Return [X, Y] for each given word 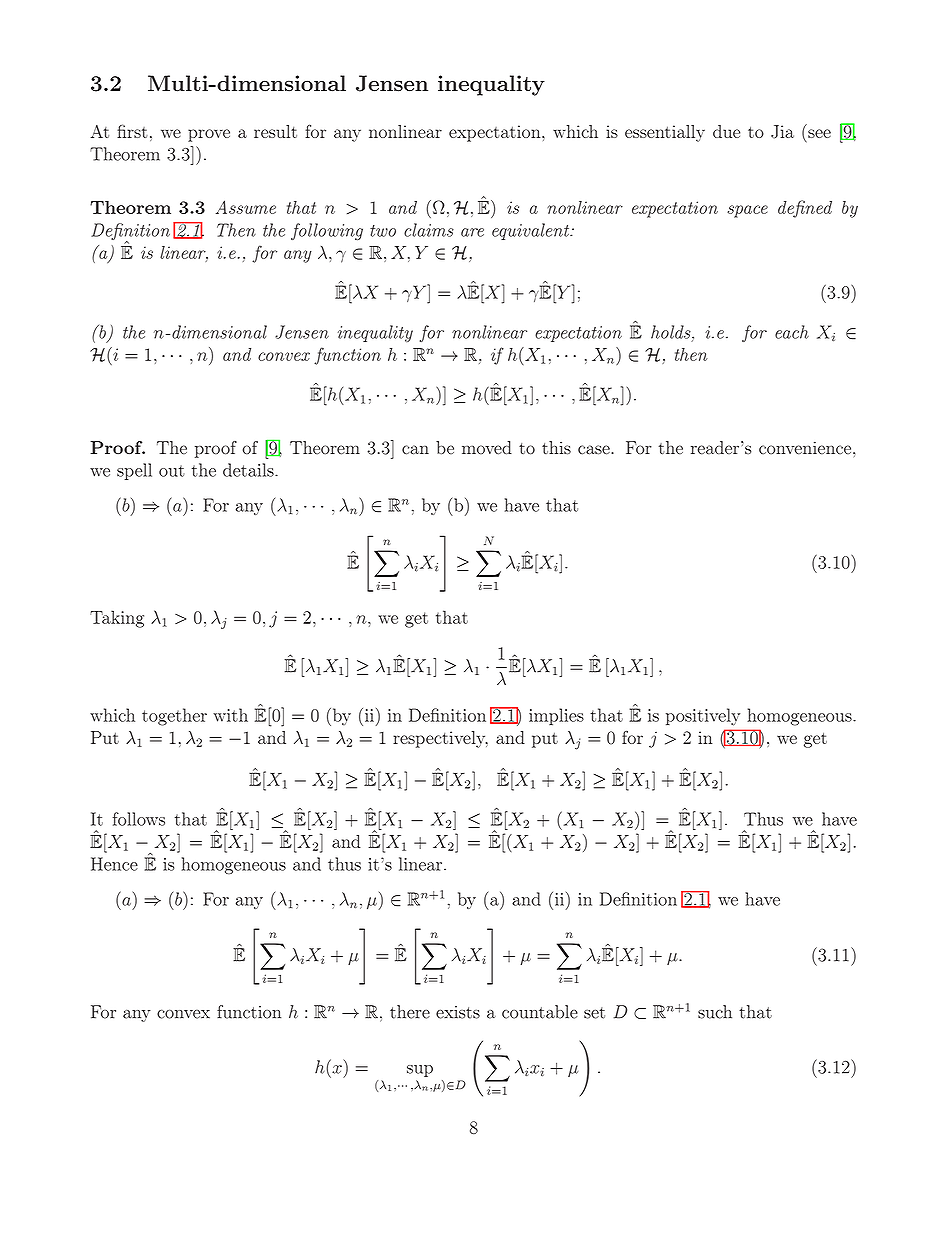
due [726, 131]
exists [458, 1012]
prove [209, 135]
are [472, 232]
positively [703, 717]
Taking [117, 619]
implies [556, 716]
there [410, 1012]
